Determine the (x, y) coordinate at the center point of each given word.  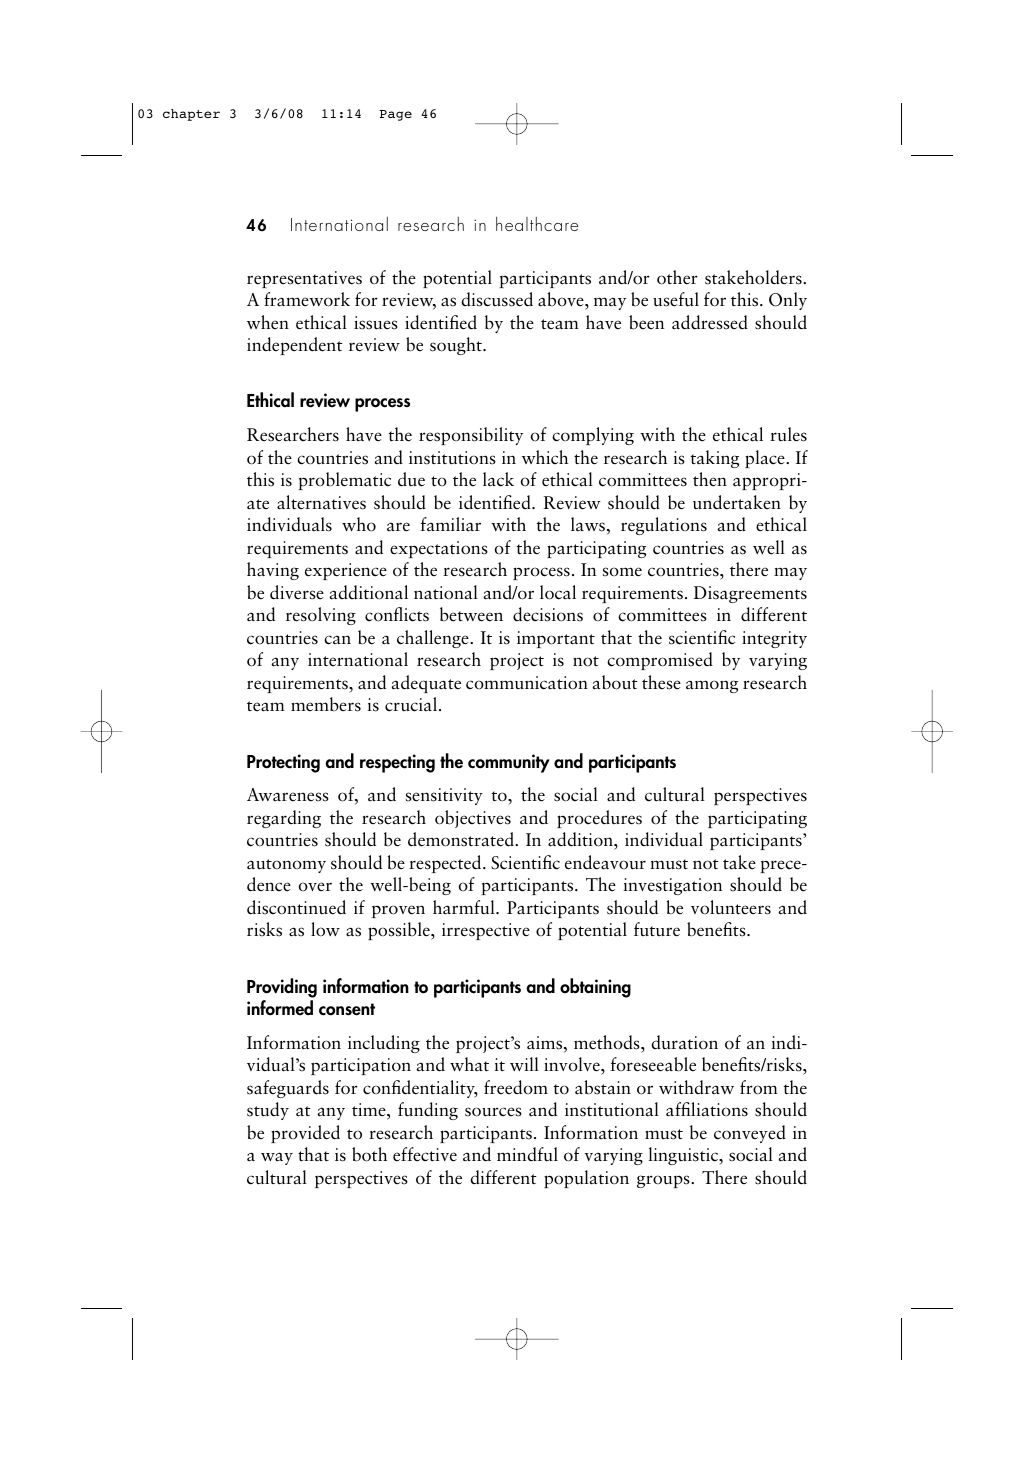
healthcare (537, 224)
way (277, 1158)
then (710, 479)
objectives (473, 819)
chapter (191, 115)
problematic (344, 481)
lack (498, 479)
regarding (284, 819)
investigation (672, 886)
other (677, 277)
